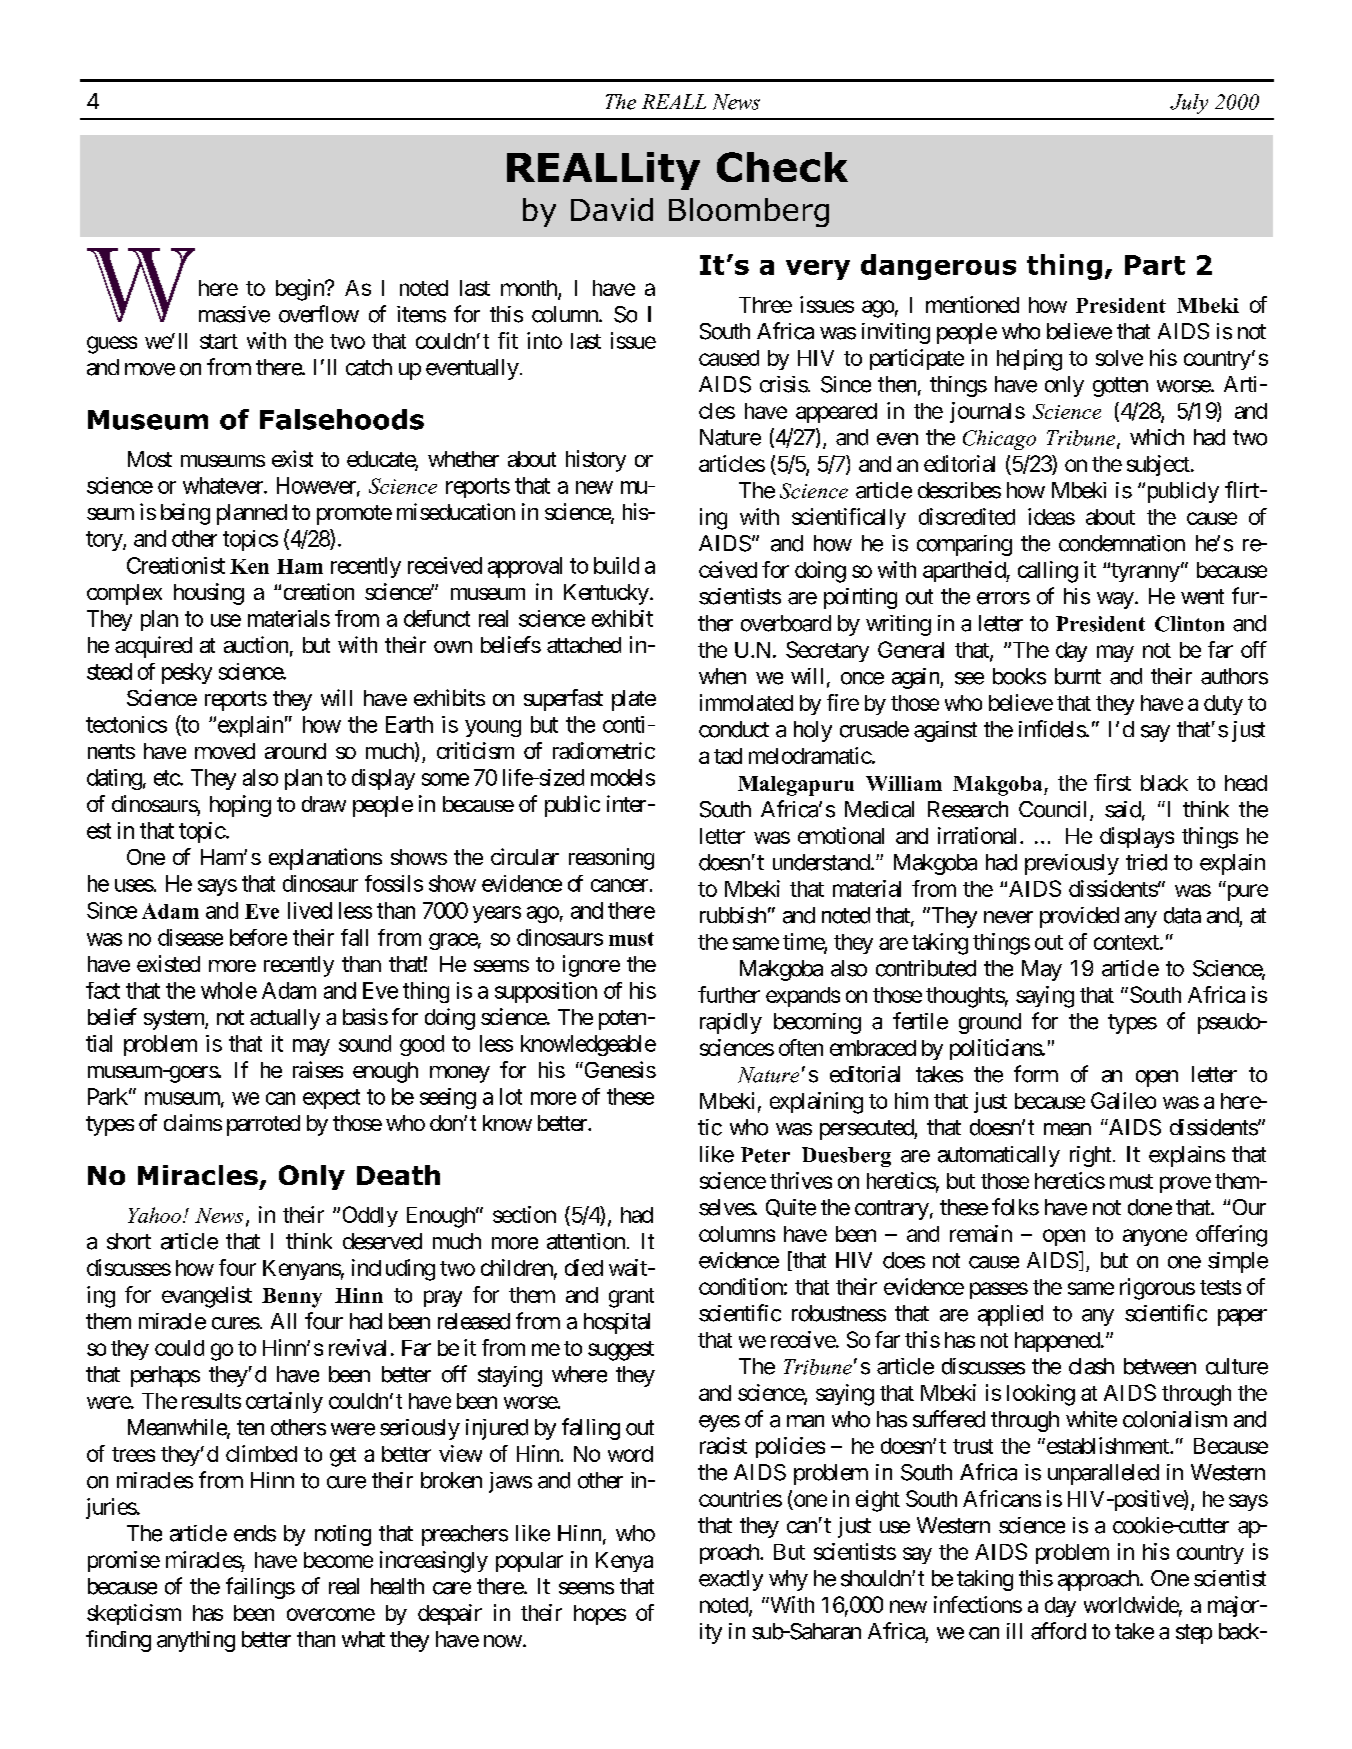 The height and width of the page is (1749, 1352). What do you see at coordinates (722, 676) in the page?
I see `when` at bounding box center [722, 676].
